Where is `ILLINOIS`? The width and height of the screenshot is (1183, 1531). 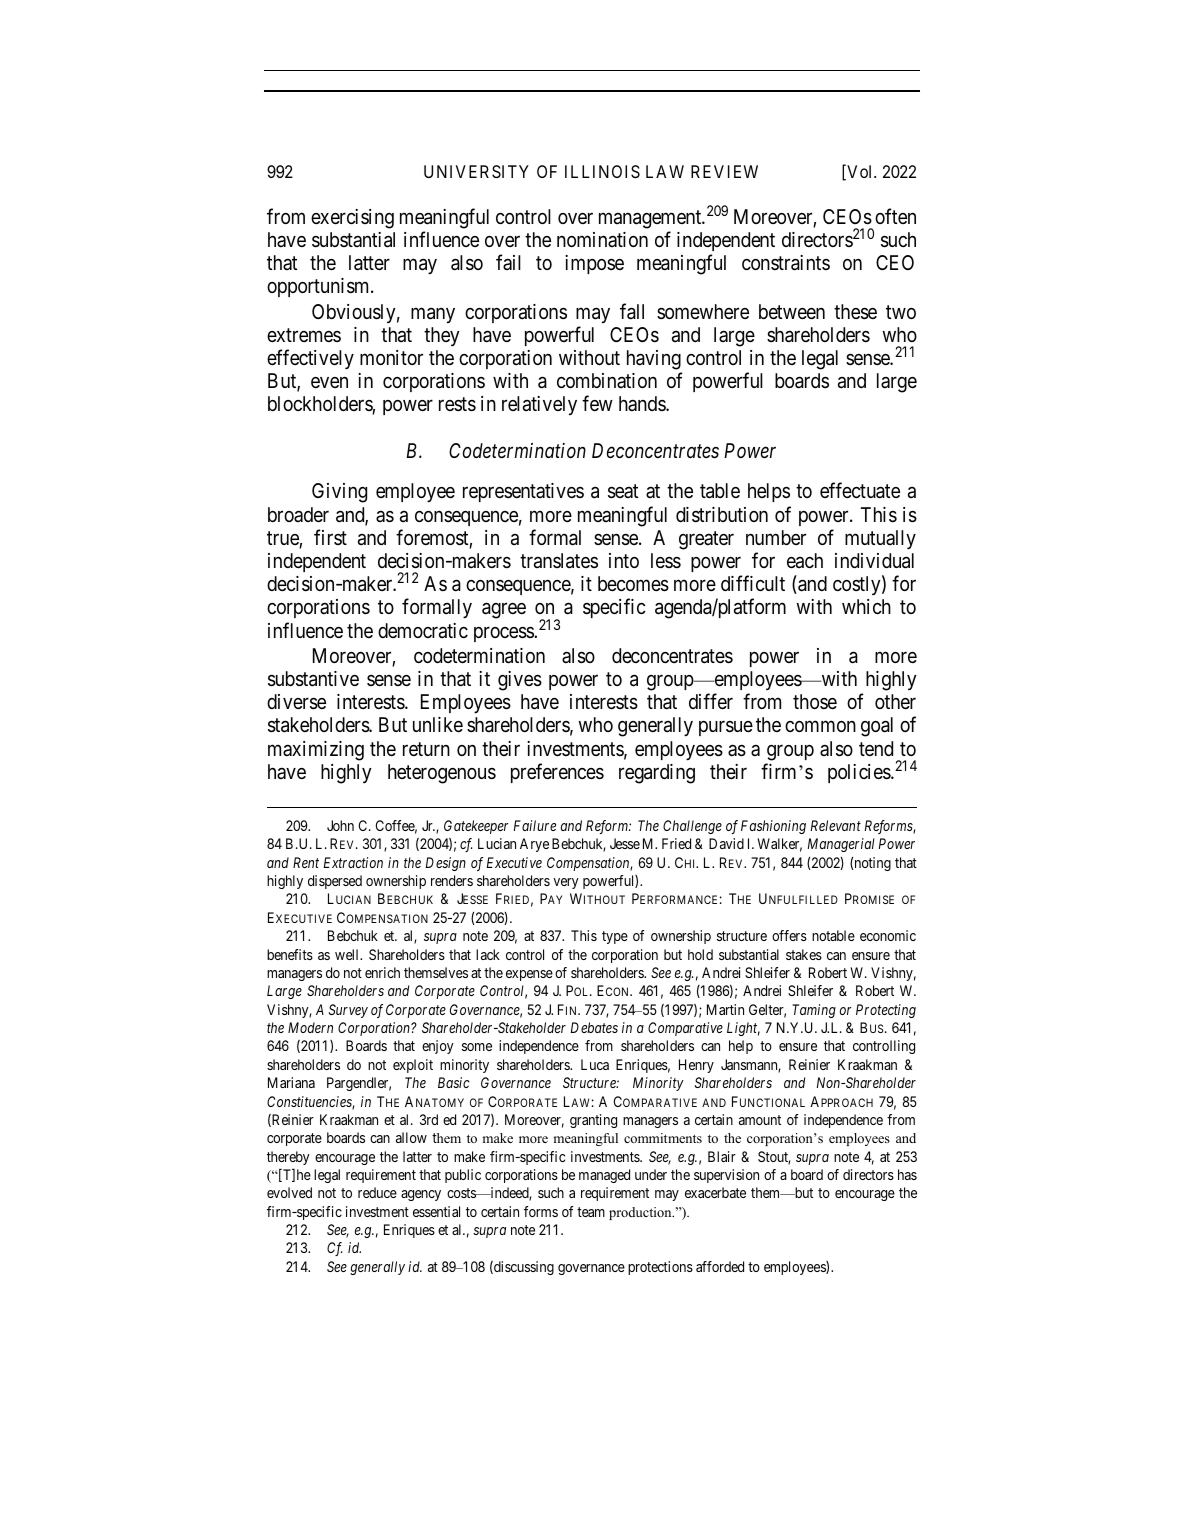
ILLINOIS is located at coordinates (602, 171).
